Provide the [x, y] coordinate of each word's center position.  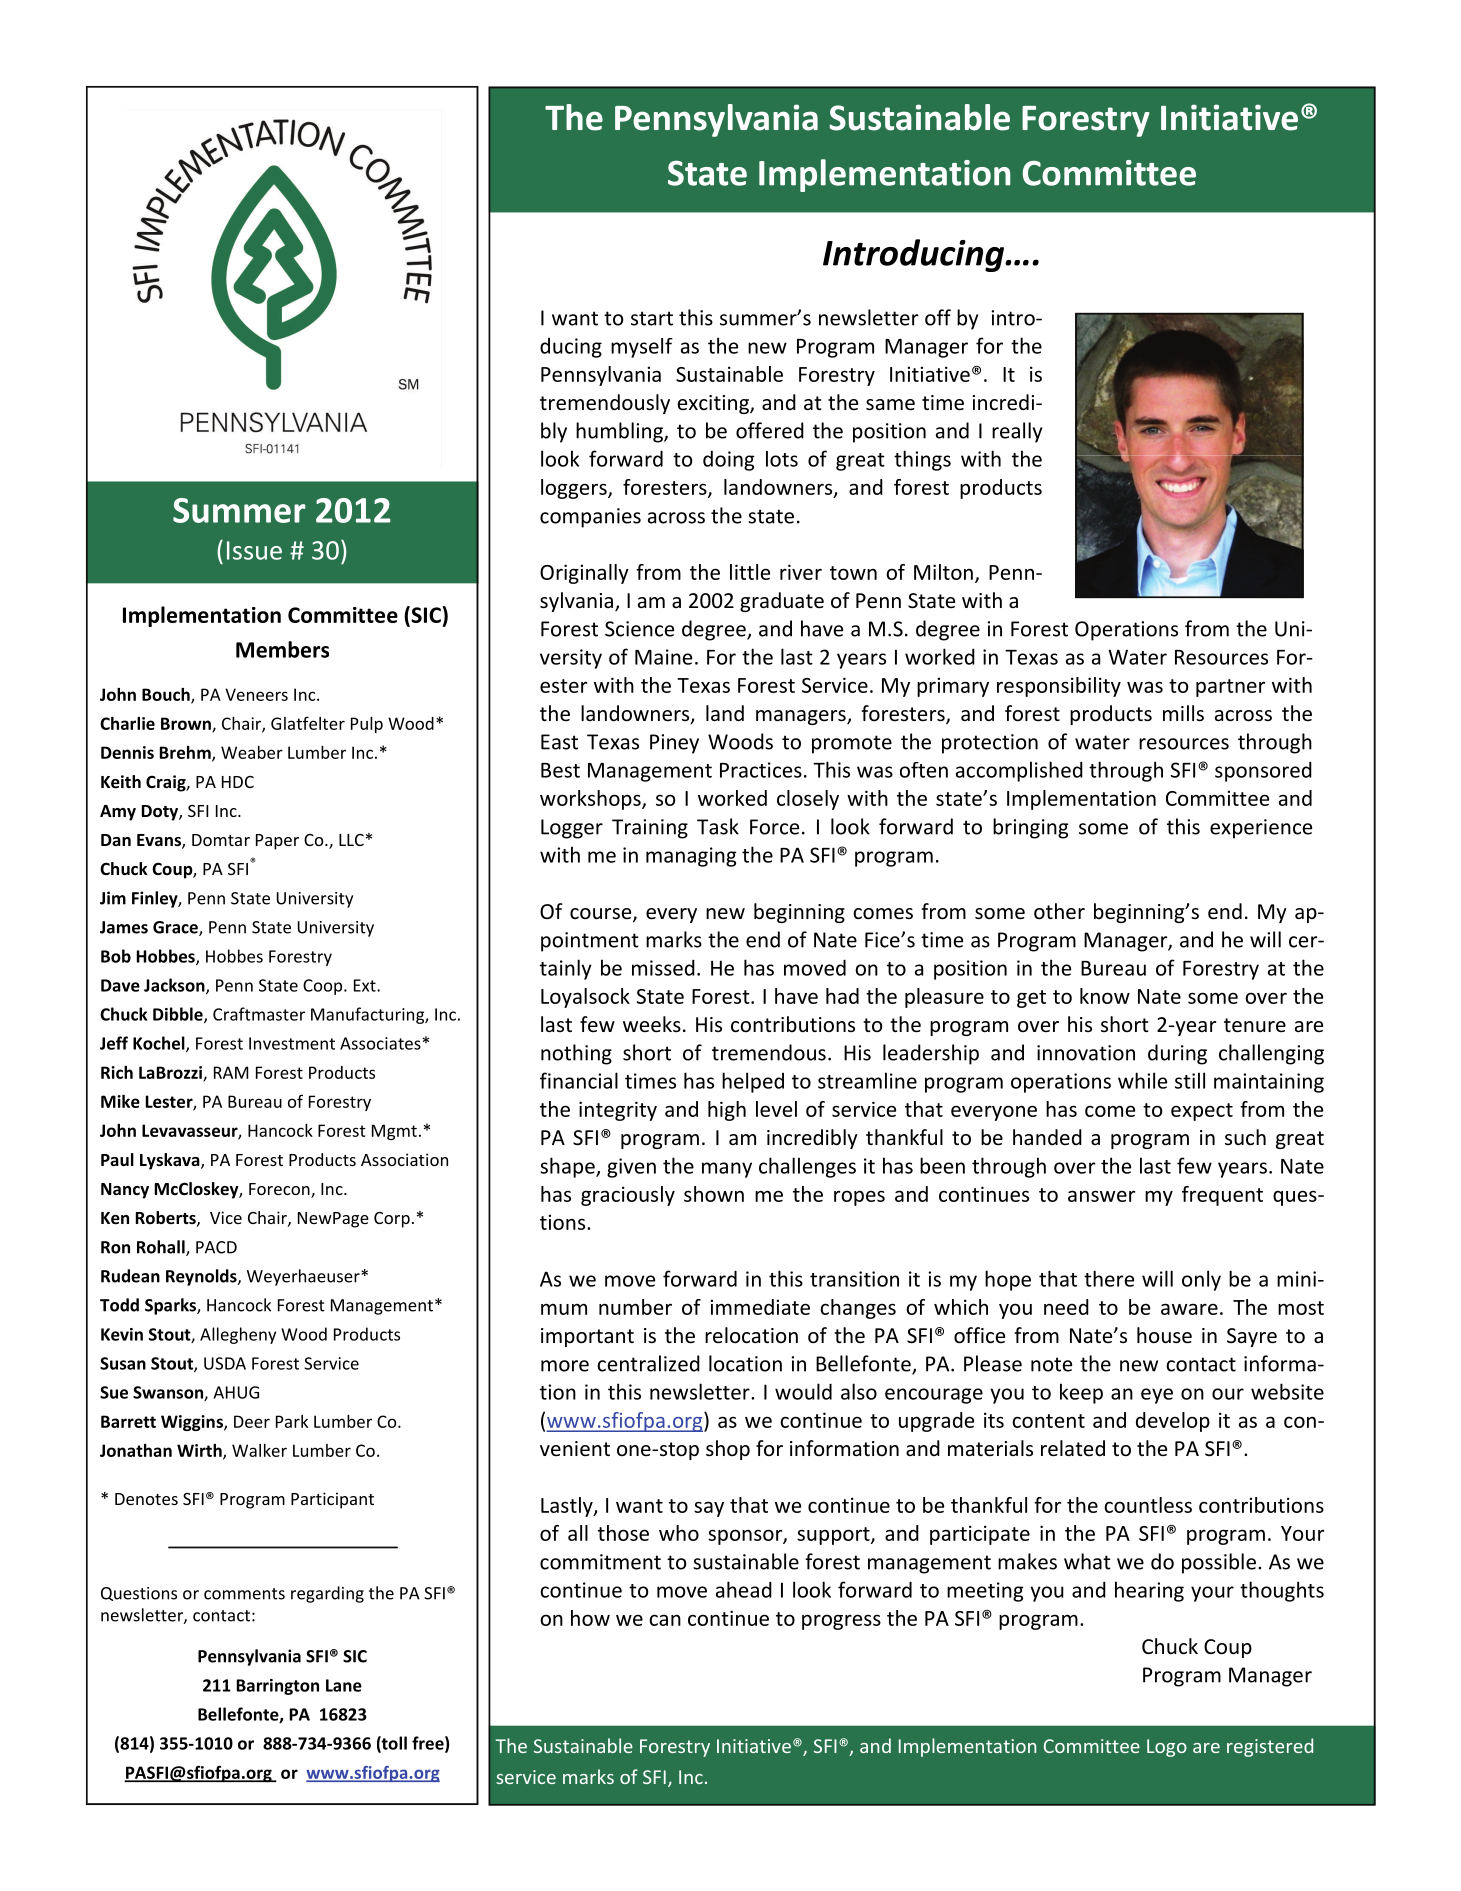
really [1017, 432]
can [665, 1620]
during [1177, 1054]
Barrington [278, 1687]
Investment [292, 1043]
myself [642, 348]
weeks [652, 1024]
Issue [254, 550]
